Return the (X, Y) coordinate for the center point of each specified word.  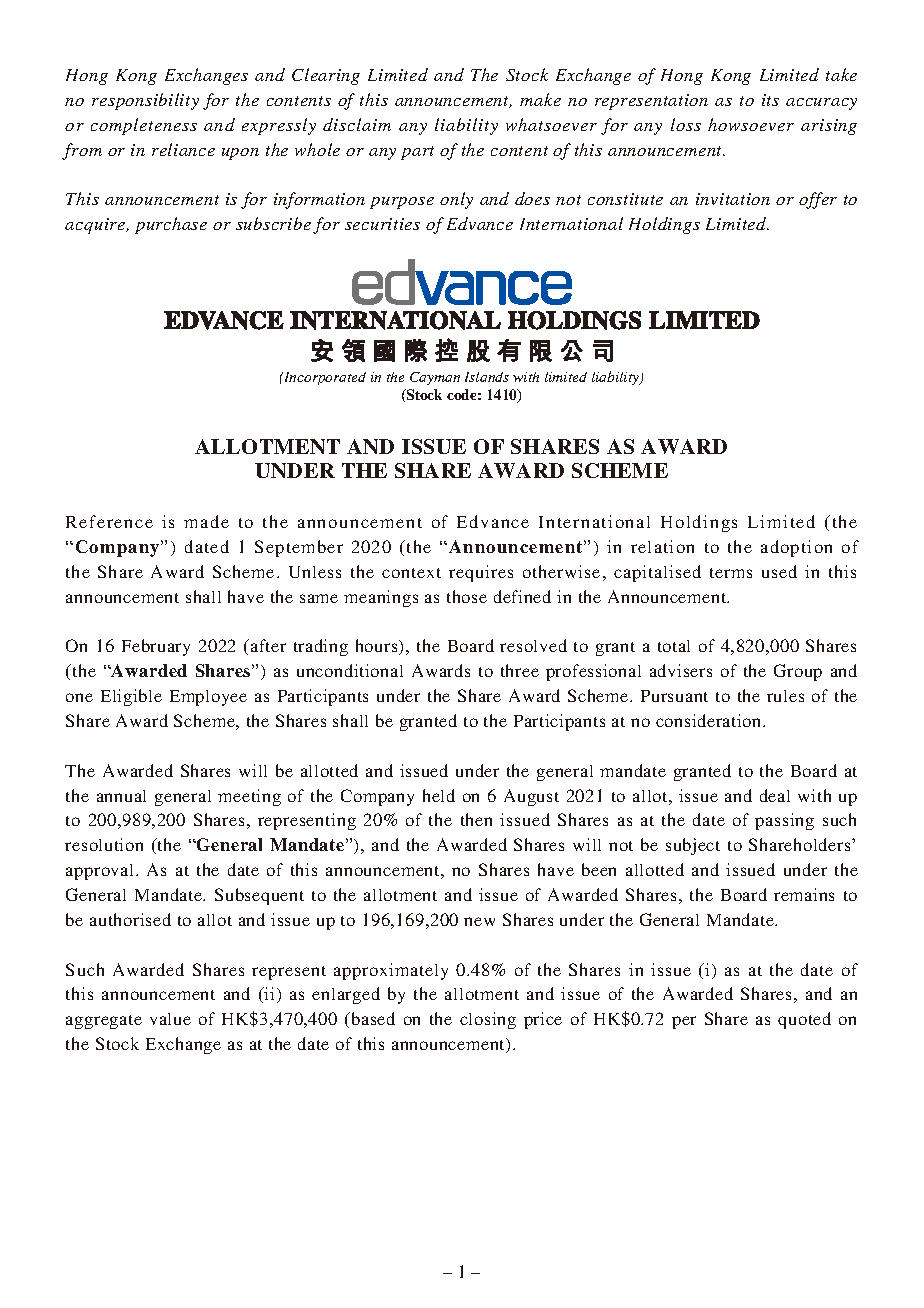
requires (481, 573)
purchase (171, 225)
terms (731, 573)
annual (121, 796)
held (439, 795)
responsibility (145, 101)
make (540, 99)
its (770, 100)
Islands (487, 377)
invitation (733, 199)
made (206, 521)
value (170, 1019)
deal (775, 795)
